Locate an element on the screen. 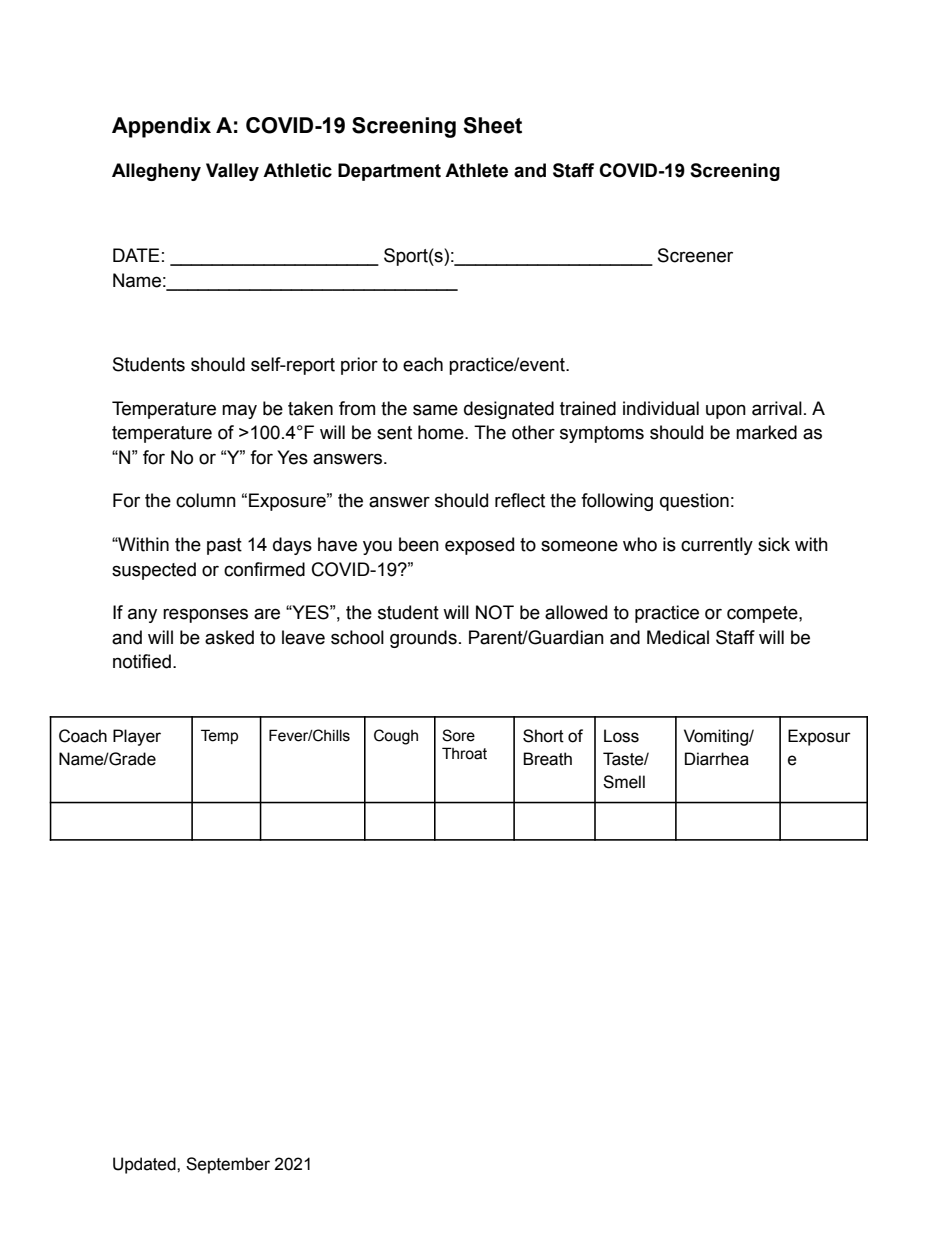  Diarrhea is located at coordinates (717, 759).
